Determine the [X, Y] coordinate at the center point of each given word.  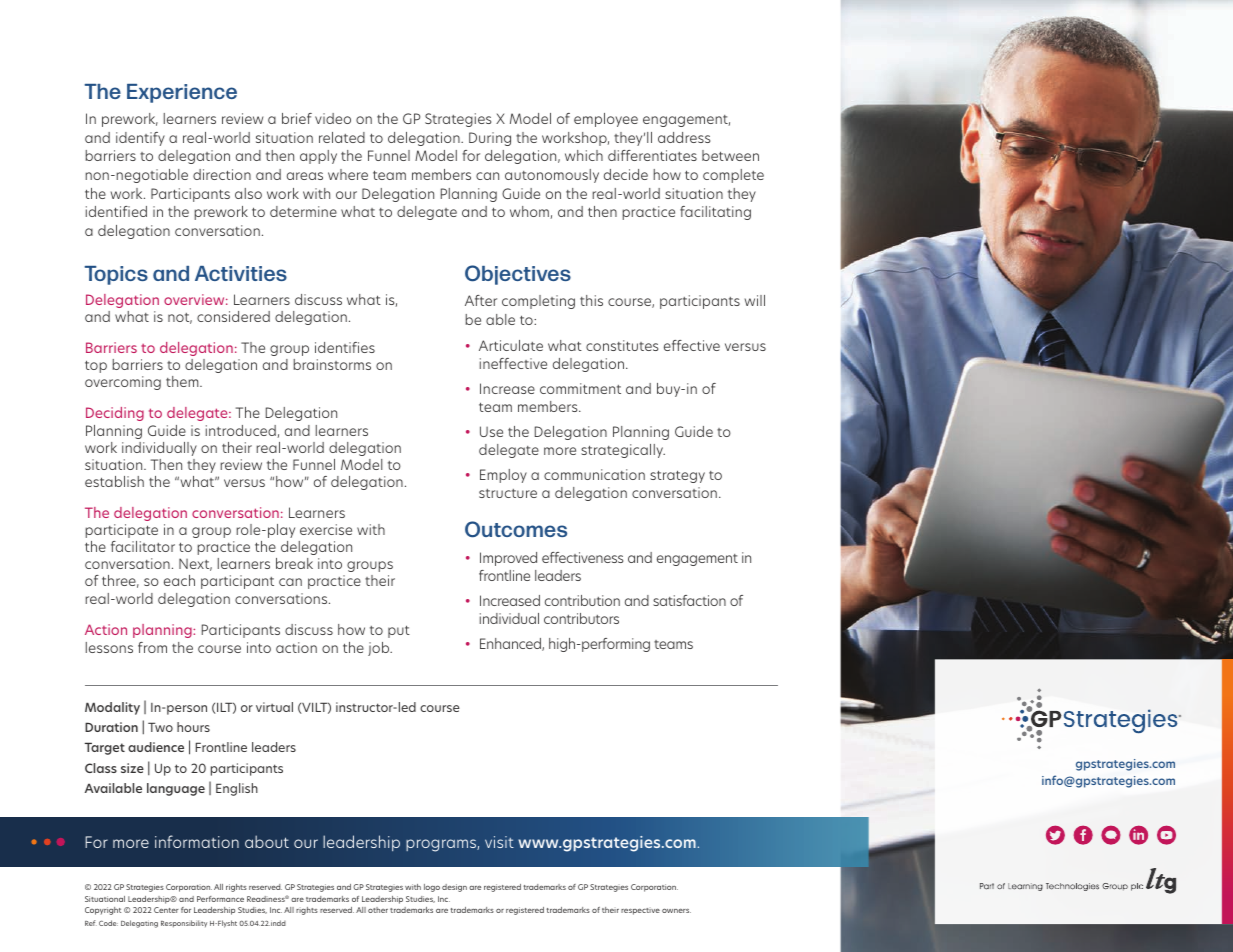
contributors [581, 618]
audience [156, 747]
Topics [116, 275]
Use [491, 431]
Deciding [115, 414]
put [399, 631]
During [490, 139]
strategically [623, 451]
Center [166, 910]
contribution [582, 600]
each [179, 580]
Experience [182, 93]
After [481, 300]
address [684, 137]
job [380, 649]
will [755, 300]
